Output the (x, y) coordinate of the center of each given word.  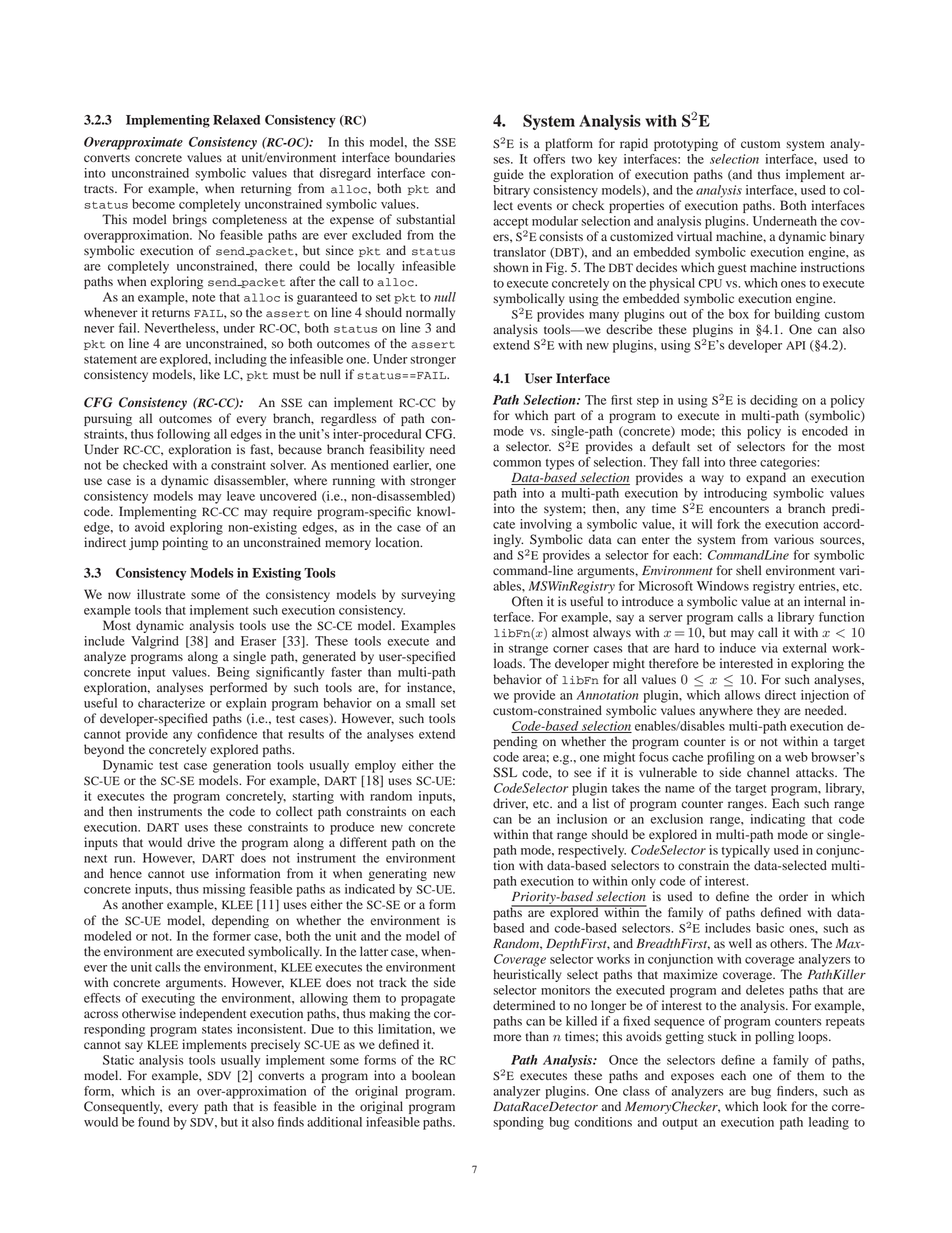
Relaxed (236, 120)
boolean (433, 1075)
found (154, 1122)
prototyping (686, 144)
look (775, 1106)
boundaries (425, 157)
